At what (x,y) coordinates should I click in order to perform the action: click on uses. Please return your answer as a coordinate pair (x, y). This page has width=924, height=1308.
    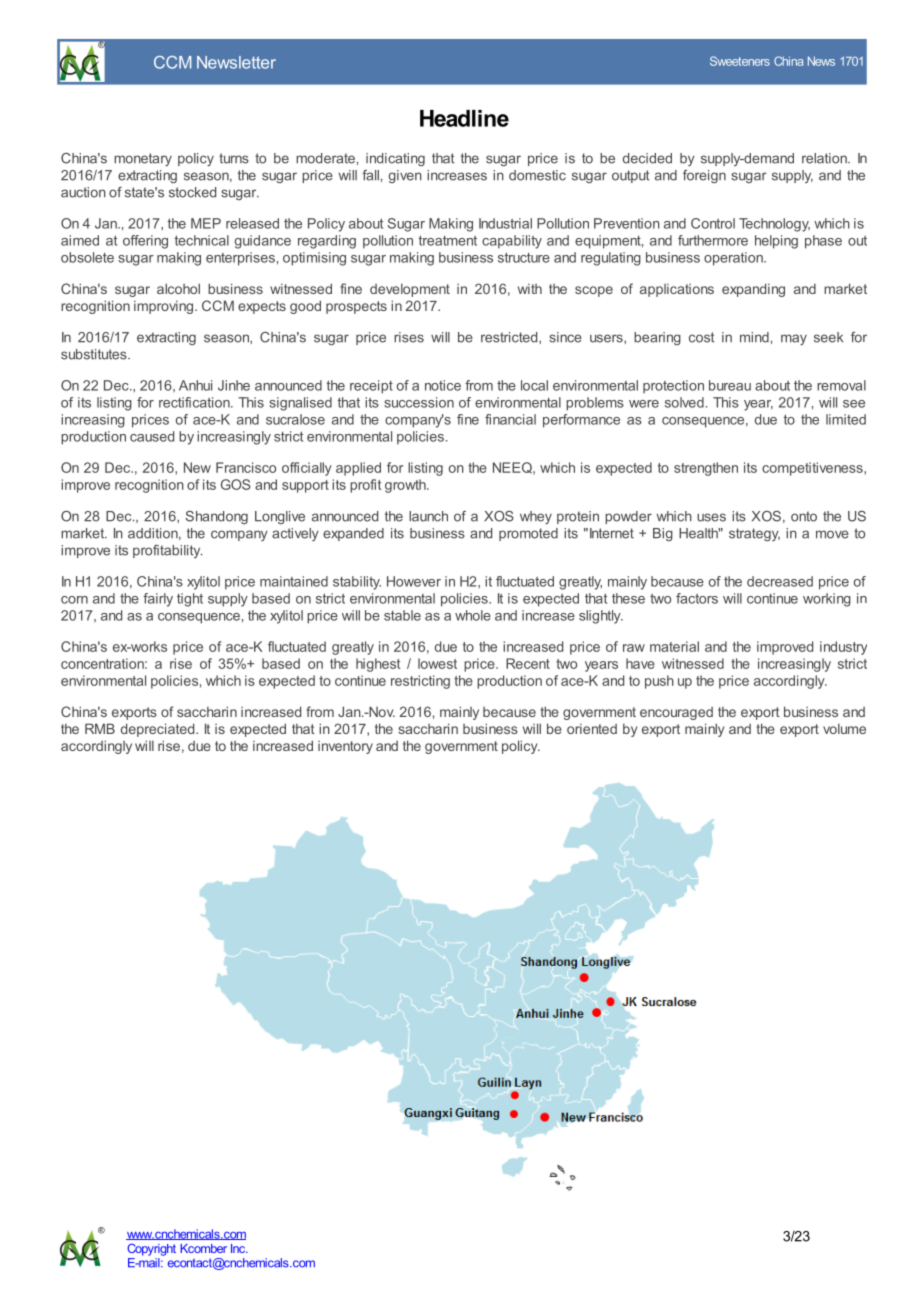
    Looking at the image, I should click on (711, 517).
